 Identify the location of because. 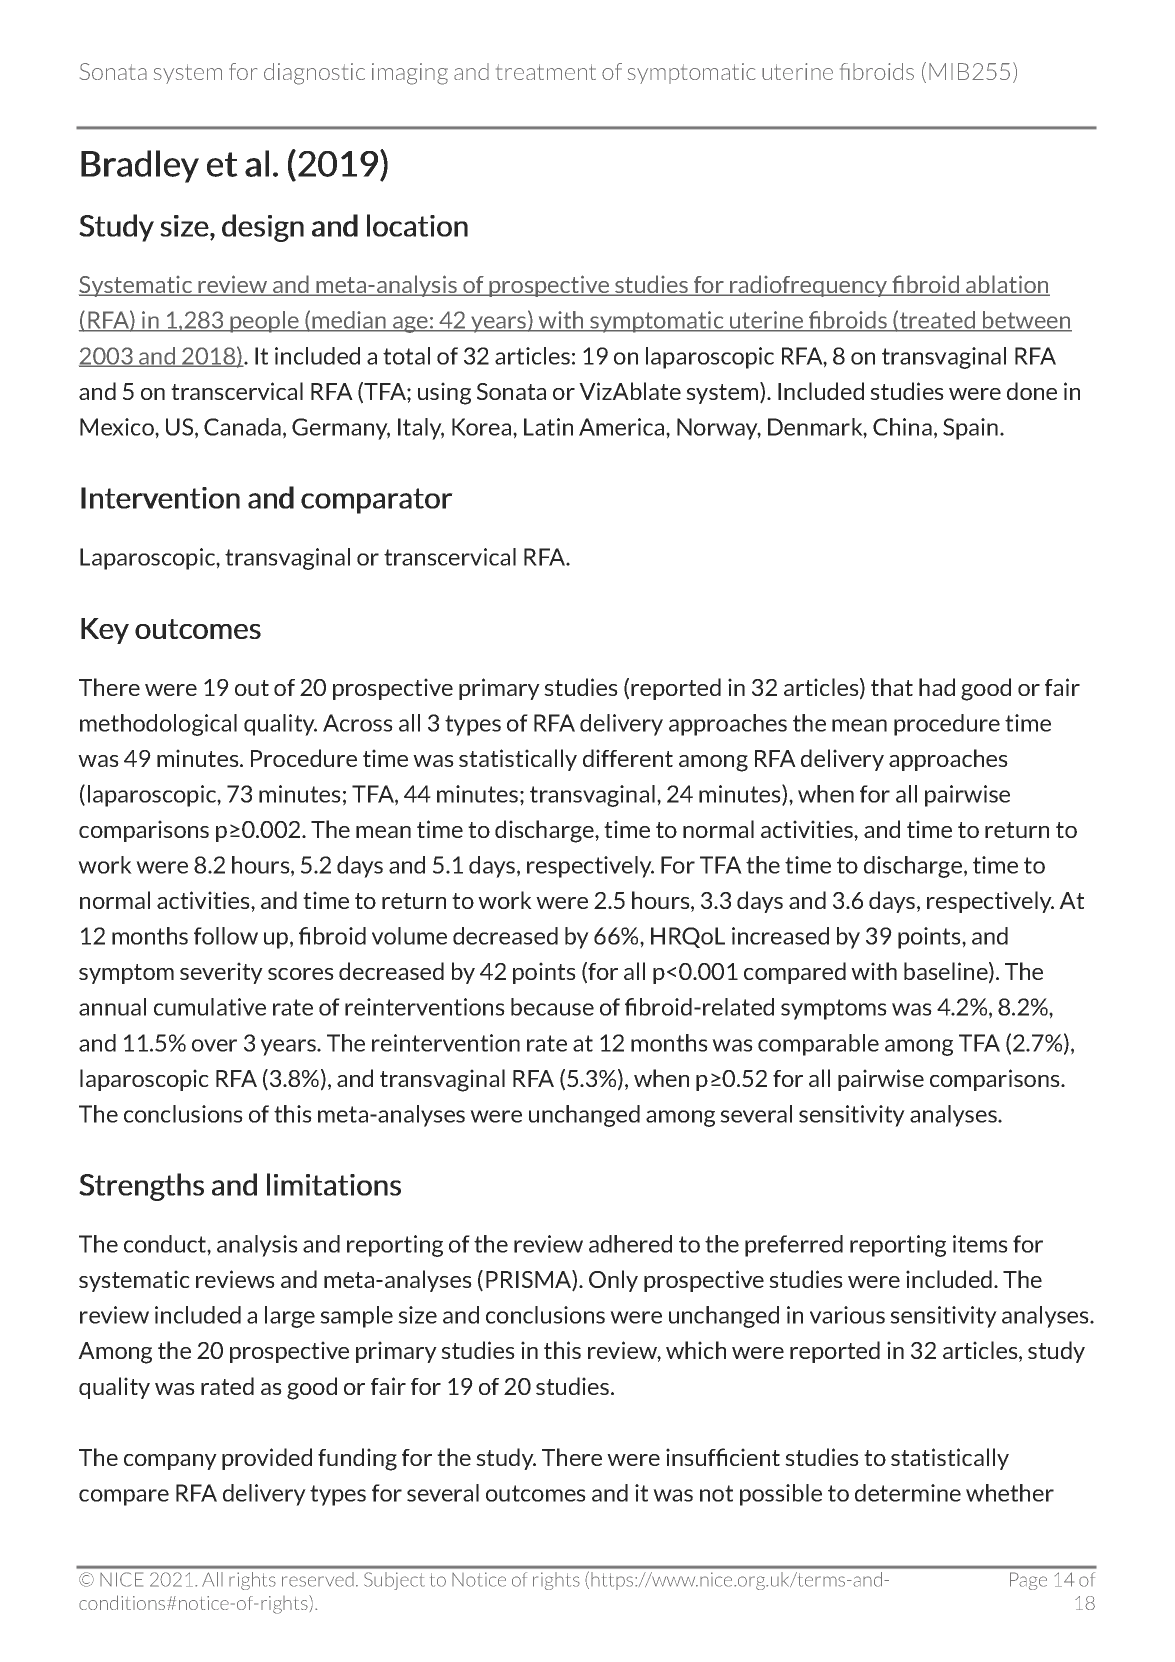
(552, 1007).
